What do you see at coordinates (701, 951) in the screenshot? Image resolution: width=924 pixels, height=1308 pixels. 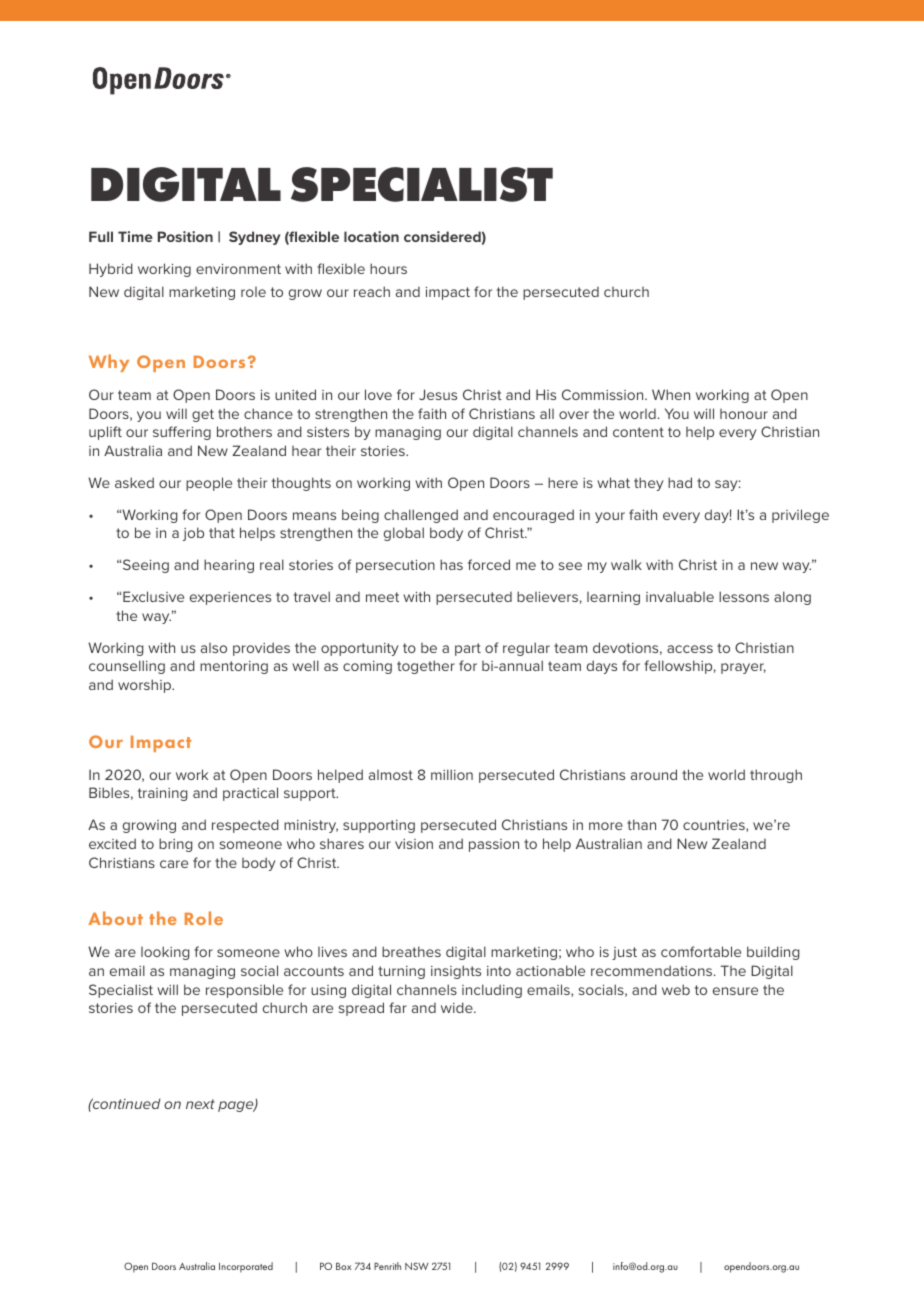 I see `comfortable` at bounding box center [701, 951].
